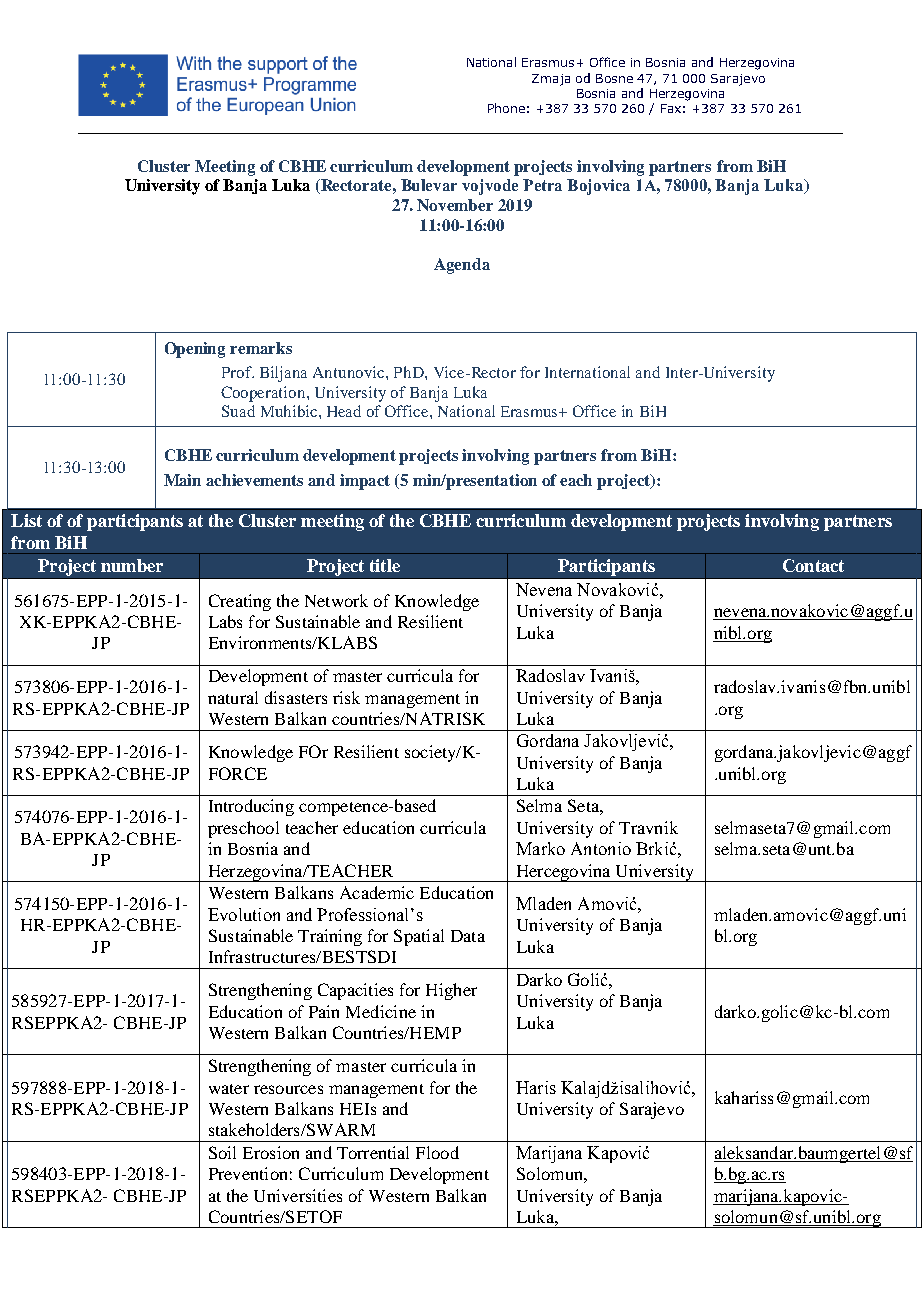  I want to click on Phone, so click(506, 108).
